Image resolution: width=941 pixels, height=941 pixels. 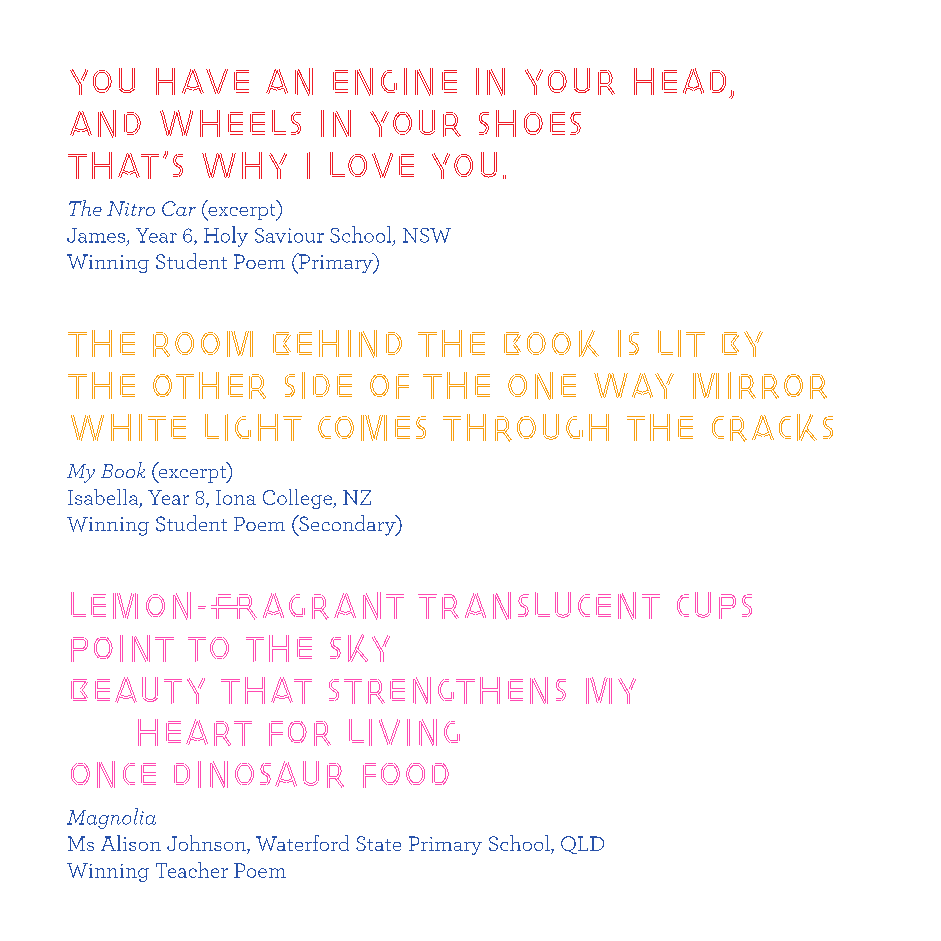 What do you see at coordinates (582, 845) in the image?
I see `QLD` at bounding box center [582, 845].
